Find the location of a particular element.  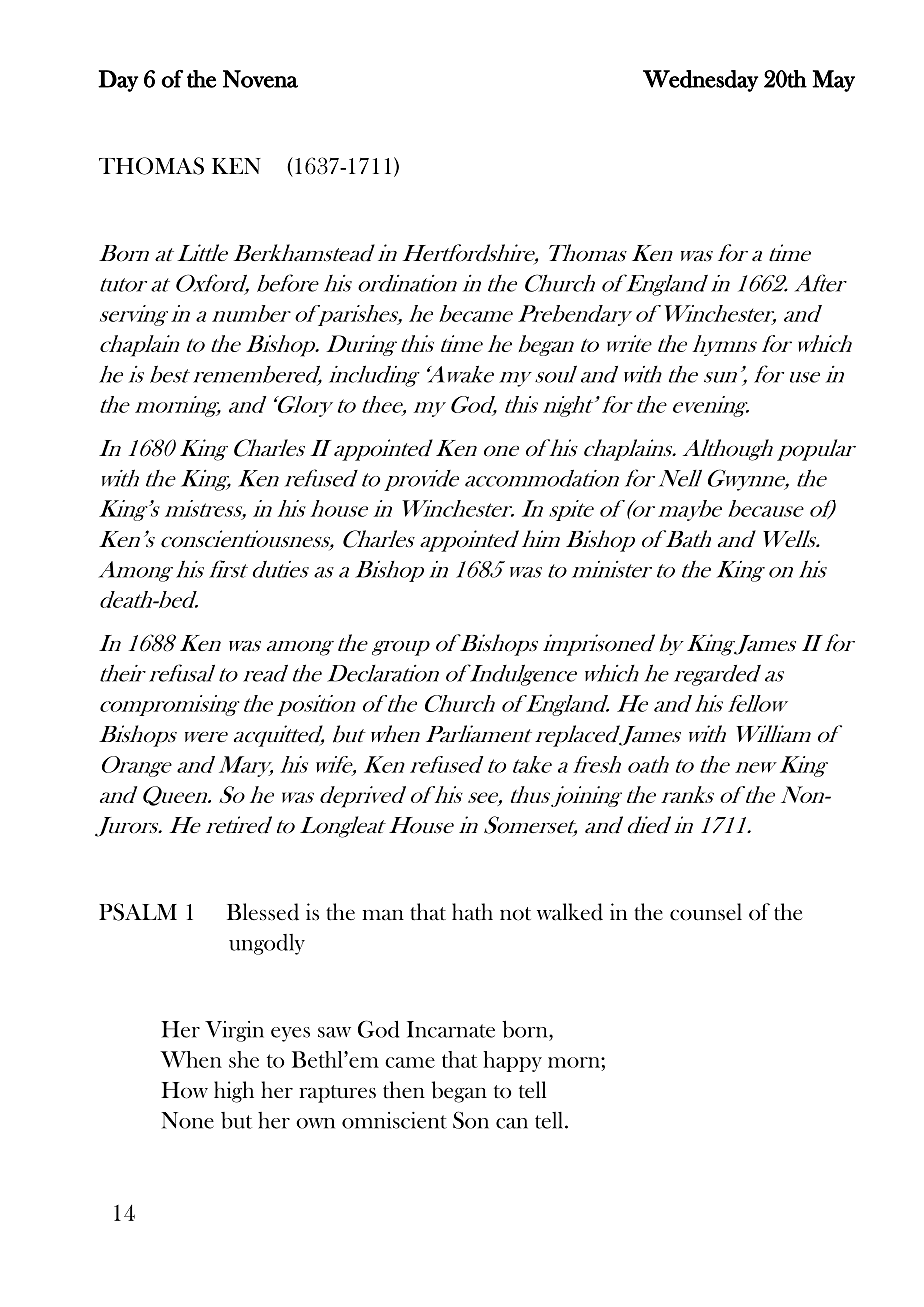

not is located at coordinates (515, 913).
